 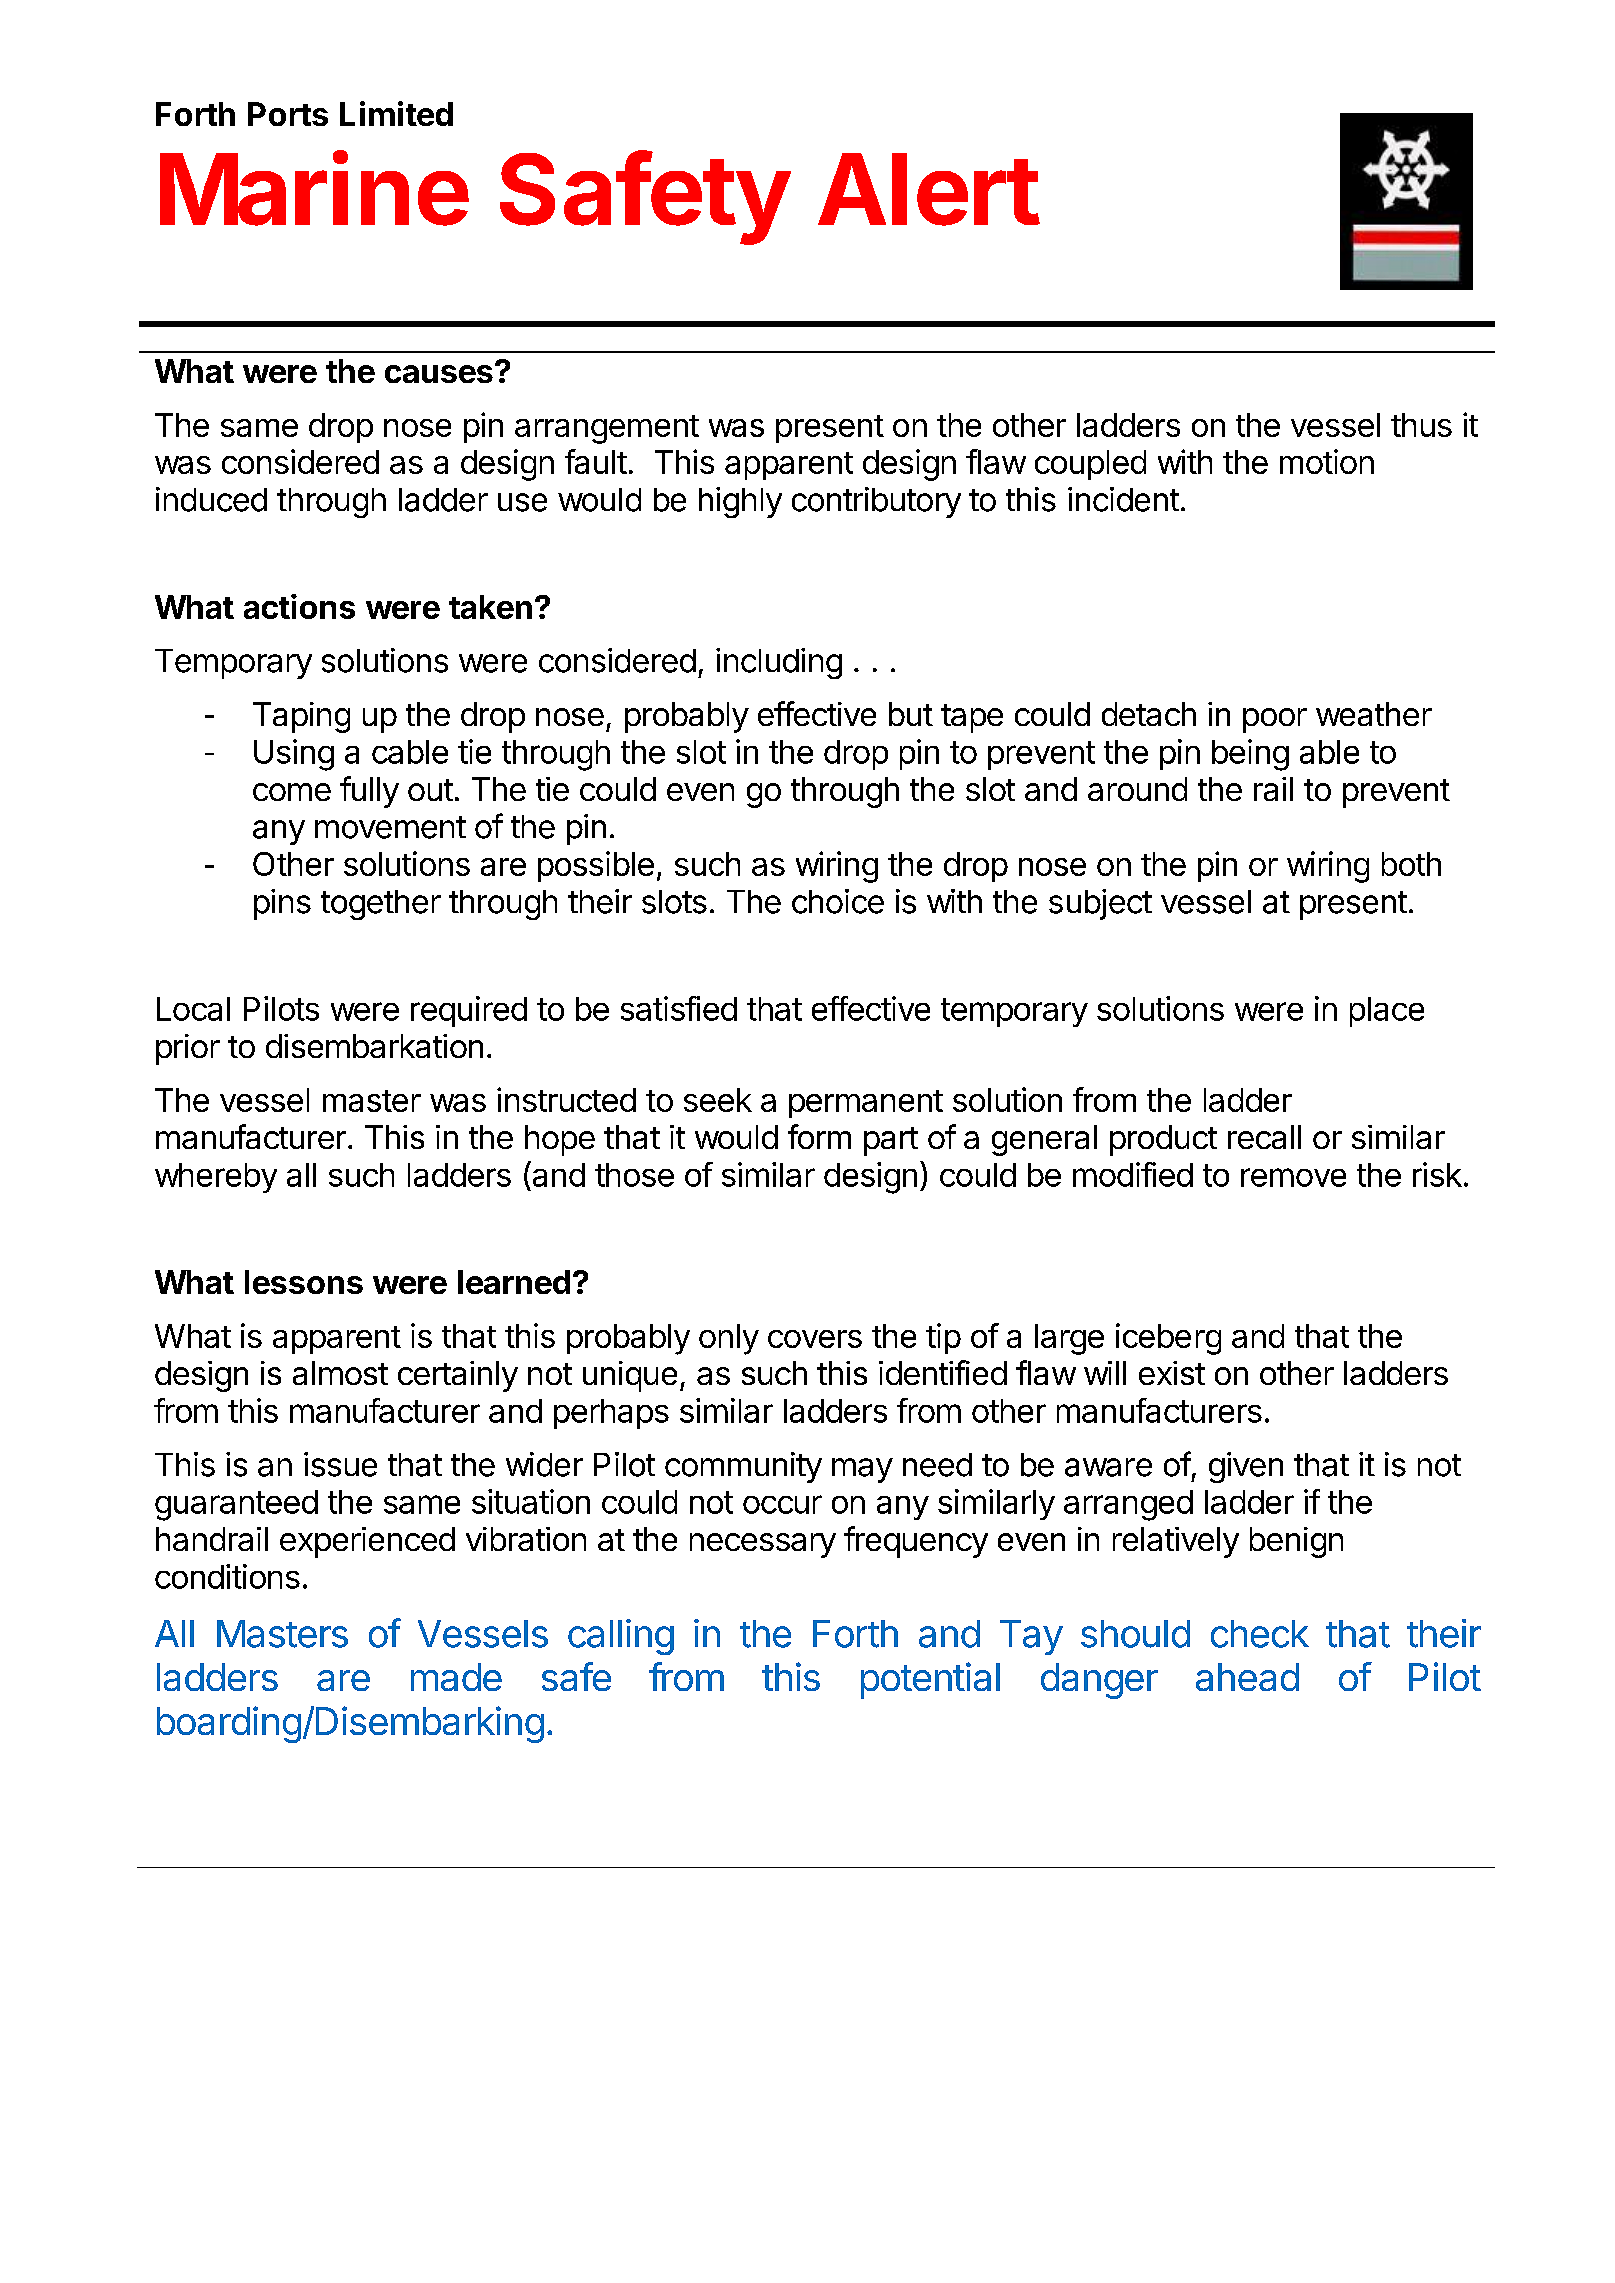 What do you see at coordinates (456, 1677) in the image?
I see `made` at bounding box center [456, 1677].
